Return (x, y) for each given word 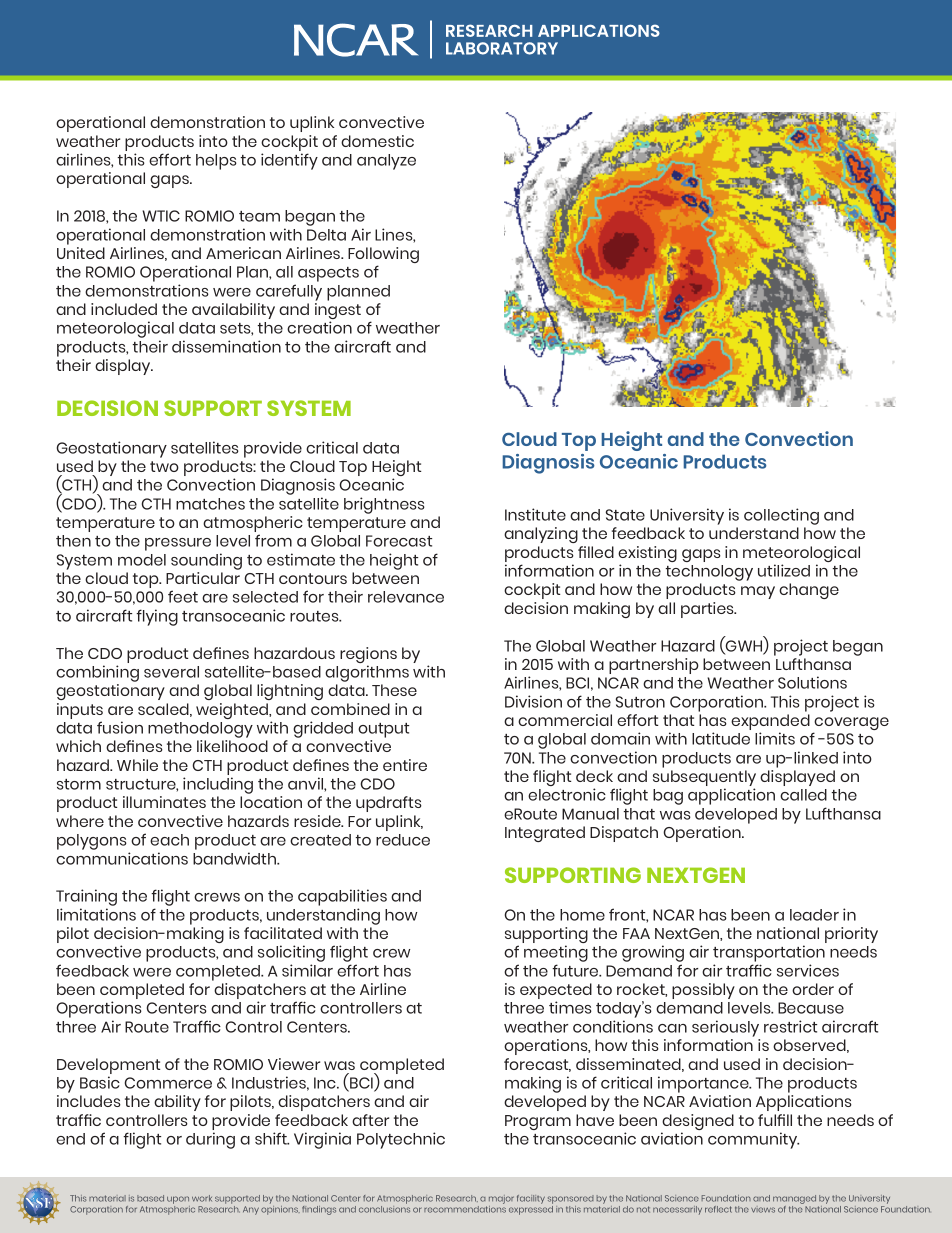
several (171, 672)
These (394, 690)
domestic (377, 141)
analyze (386, 162)
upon (178, 1201)
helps (216, 162)
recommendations (465, 1208)
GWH (744, 647)
